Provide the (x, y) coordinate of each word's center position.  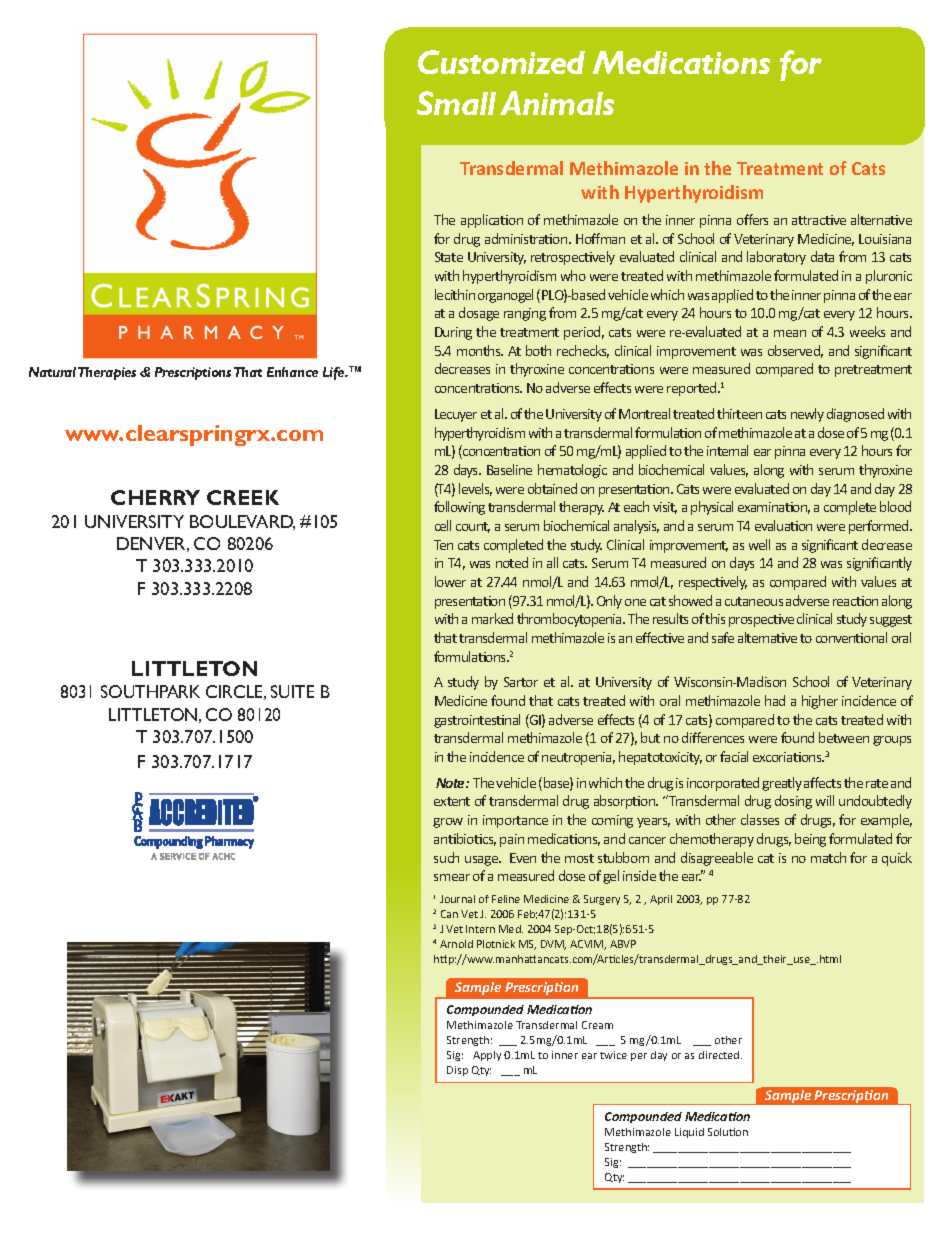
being (810, 840)
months (480, 350)
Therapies (107, 373)
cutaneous (754, 601)
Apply (487, 1056)
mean (790, 333)
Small (456, 103)
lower (450, 581)
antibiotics (465, 839)
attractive (819, 220)
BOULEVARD (242, 522)
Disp (457, 1071)
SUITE (292, 691)
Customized (501, 62)
